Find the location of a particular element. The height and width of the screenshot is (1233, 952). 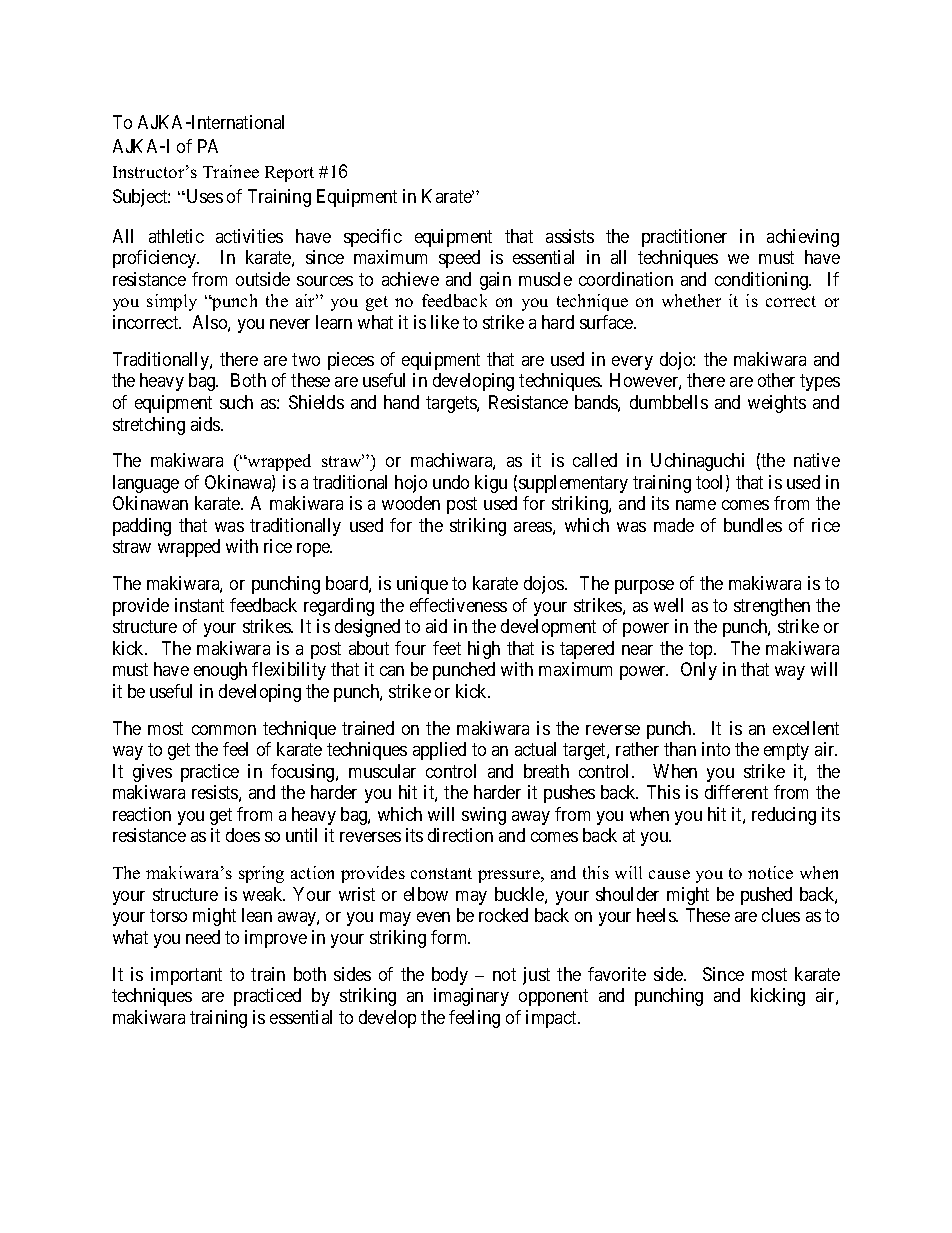

undo is located at coordinates (451, 482).
